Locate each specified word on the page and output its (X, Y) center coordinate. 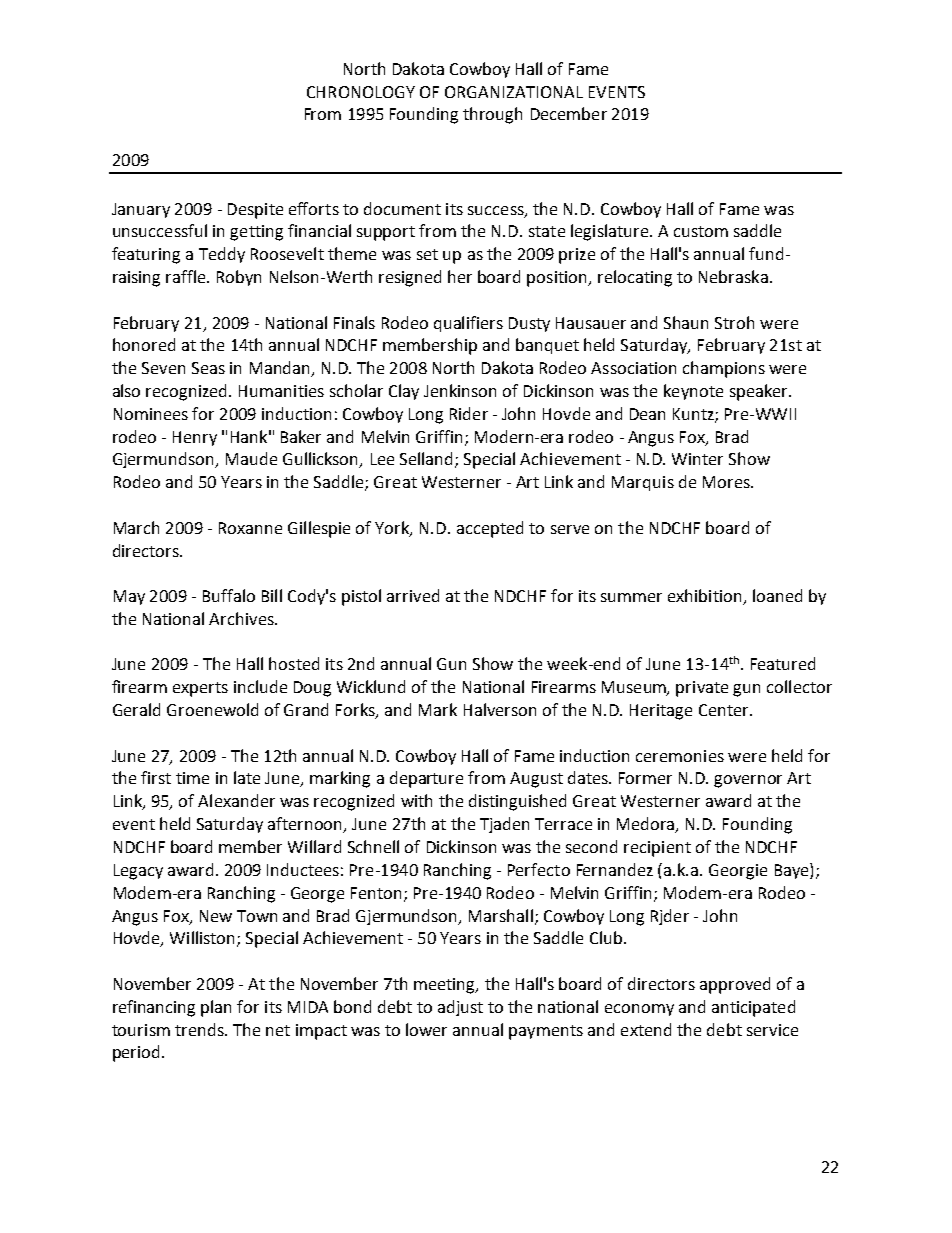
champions (724, 369)
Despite (255, 211)
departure (426, 779)
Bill (272, 595)
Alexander (236, 800)
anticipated (753, 1008)
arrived (413, 595)
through (492, 115)
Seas (208, 368)
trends (200, 1029)
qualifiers (468, 324)
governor (748, 781)
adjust (460, 1008)
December (569, 113)
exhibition (706, 597)
